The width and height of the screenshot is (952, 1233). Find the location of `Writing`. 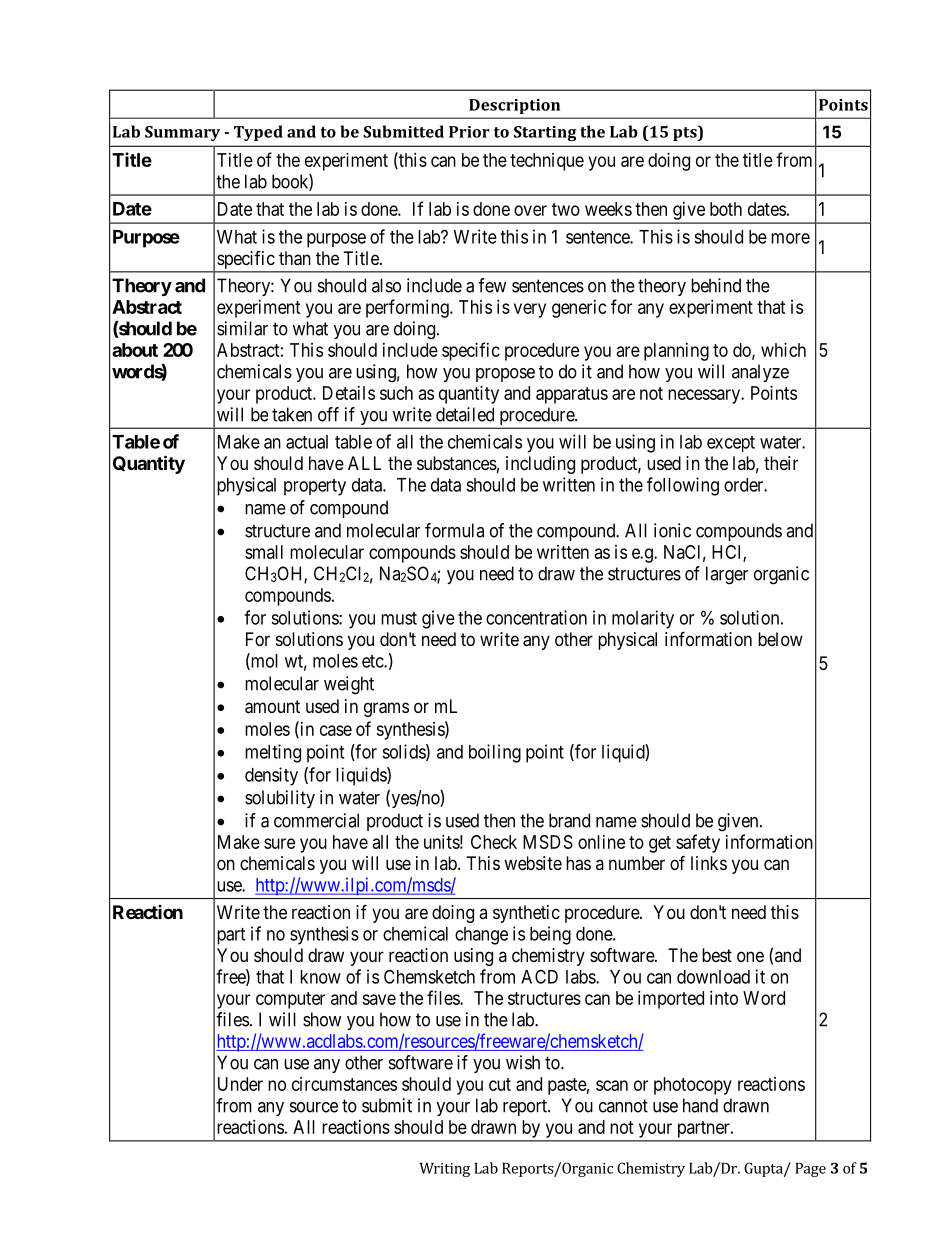

Writing is located at coordinates (444, 1170).
